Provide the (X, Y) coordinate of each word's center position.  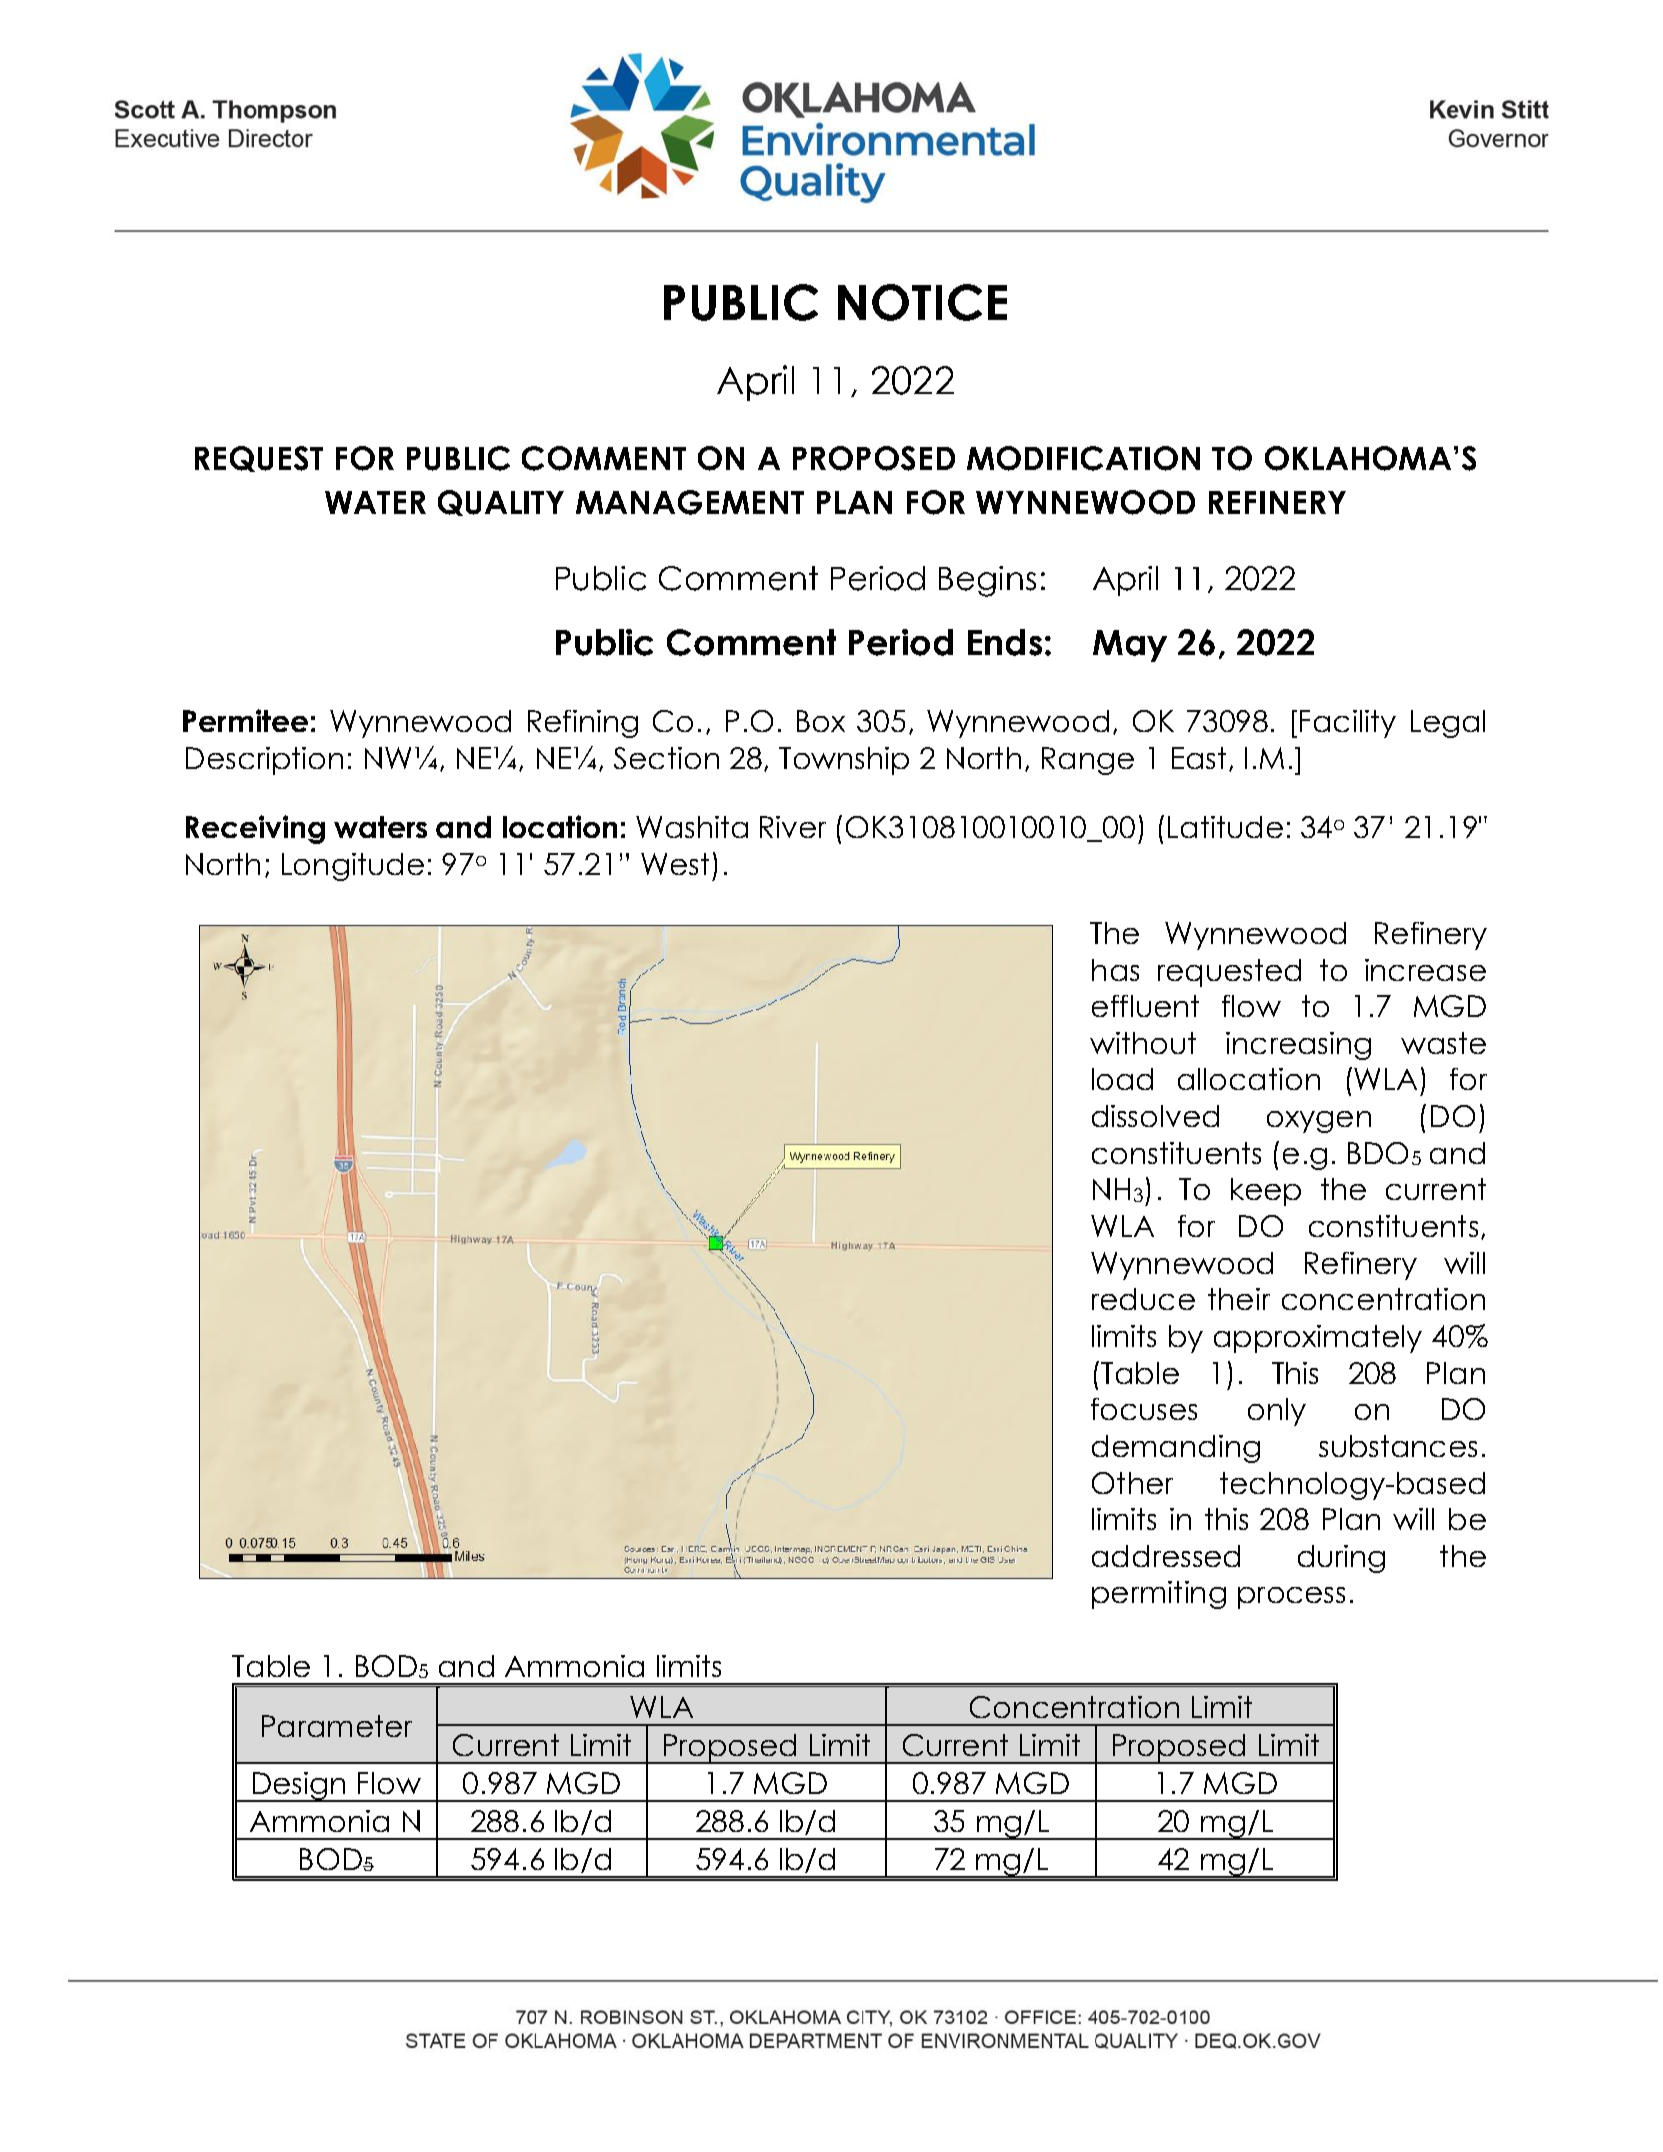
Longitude (353, 867)
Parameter (337, 1726)
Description (264, 761)
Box (821, 721)
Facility (1348, 724)
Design (299, 1787)
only (1277, 1412)
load (1122, 1079)
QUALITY (501, 503)
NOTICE (922, 302)
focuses (1144, 1409)
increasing (1298, 1046)
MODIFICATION (1083, 458)
